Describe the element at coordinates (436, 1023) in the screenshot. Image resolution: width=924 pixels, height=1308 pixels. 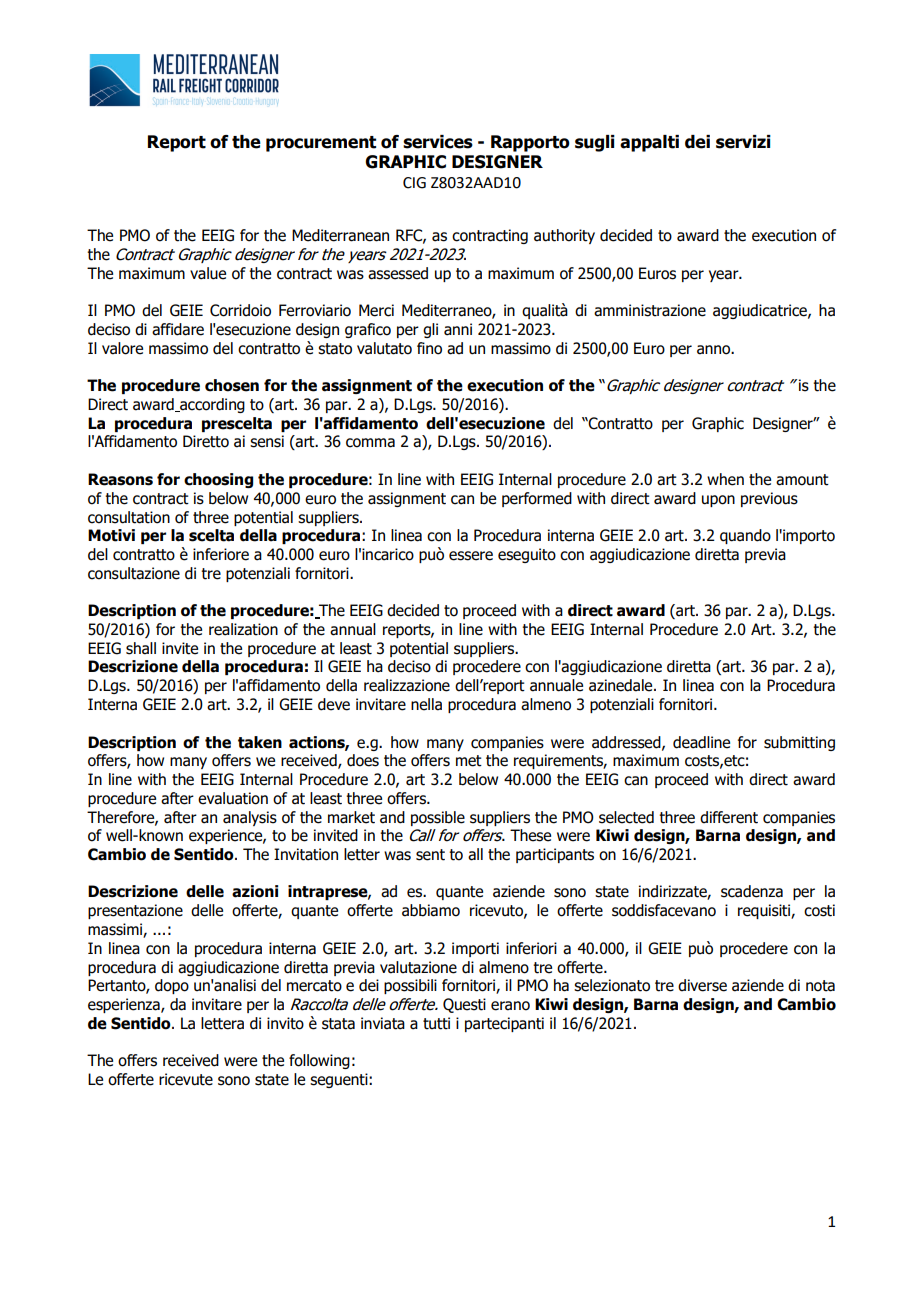
I see `tutti` at that location.
